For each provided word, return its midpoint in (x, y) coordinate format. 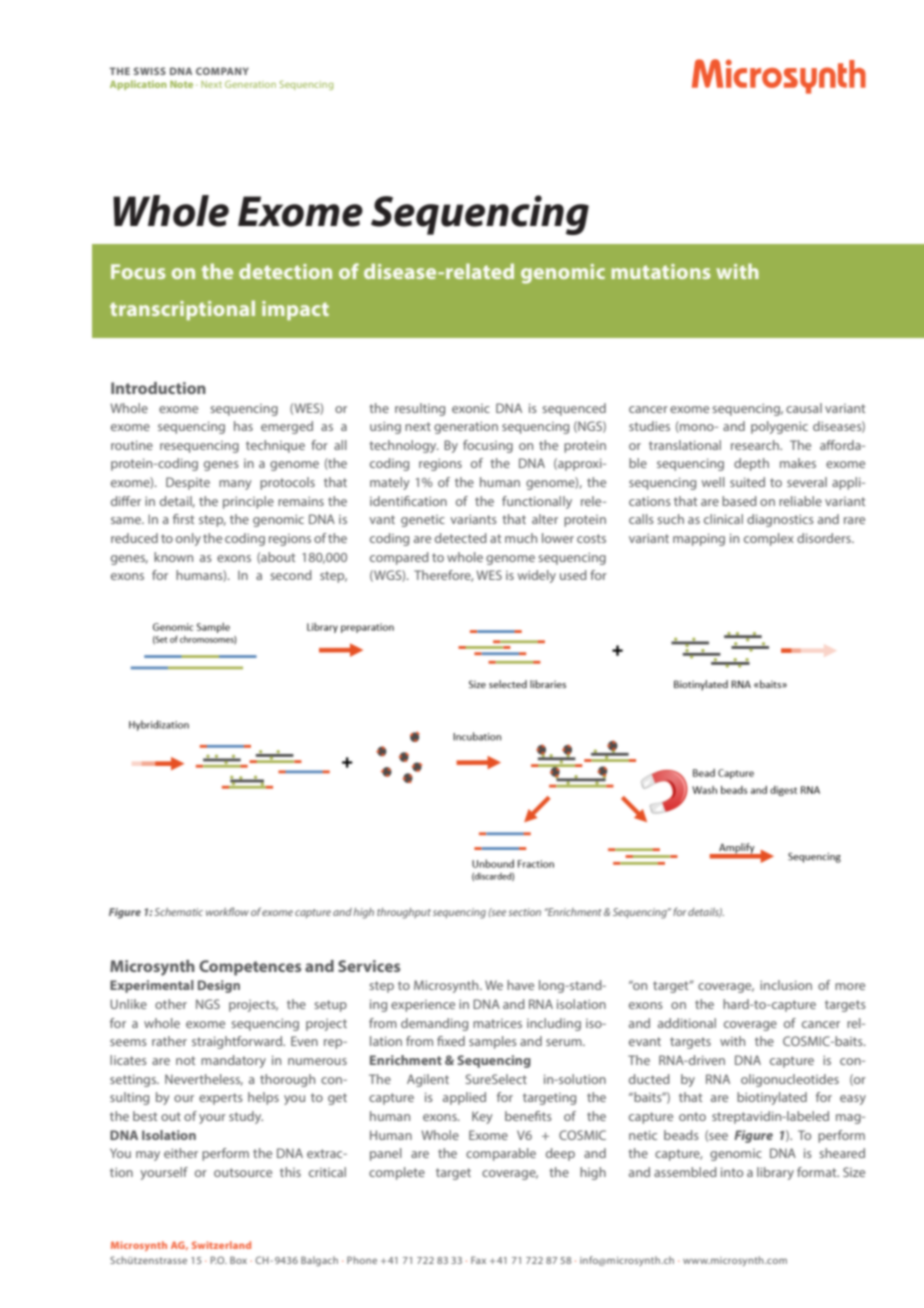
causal (804, 408)
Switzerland (221, 1245)
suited (747, 482)
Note (181, 84)
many (235, 485)
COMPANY (222, 71)
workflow (227, 911)
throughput (404, 913)
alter (545, 519)
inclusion (786, 985)
